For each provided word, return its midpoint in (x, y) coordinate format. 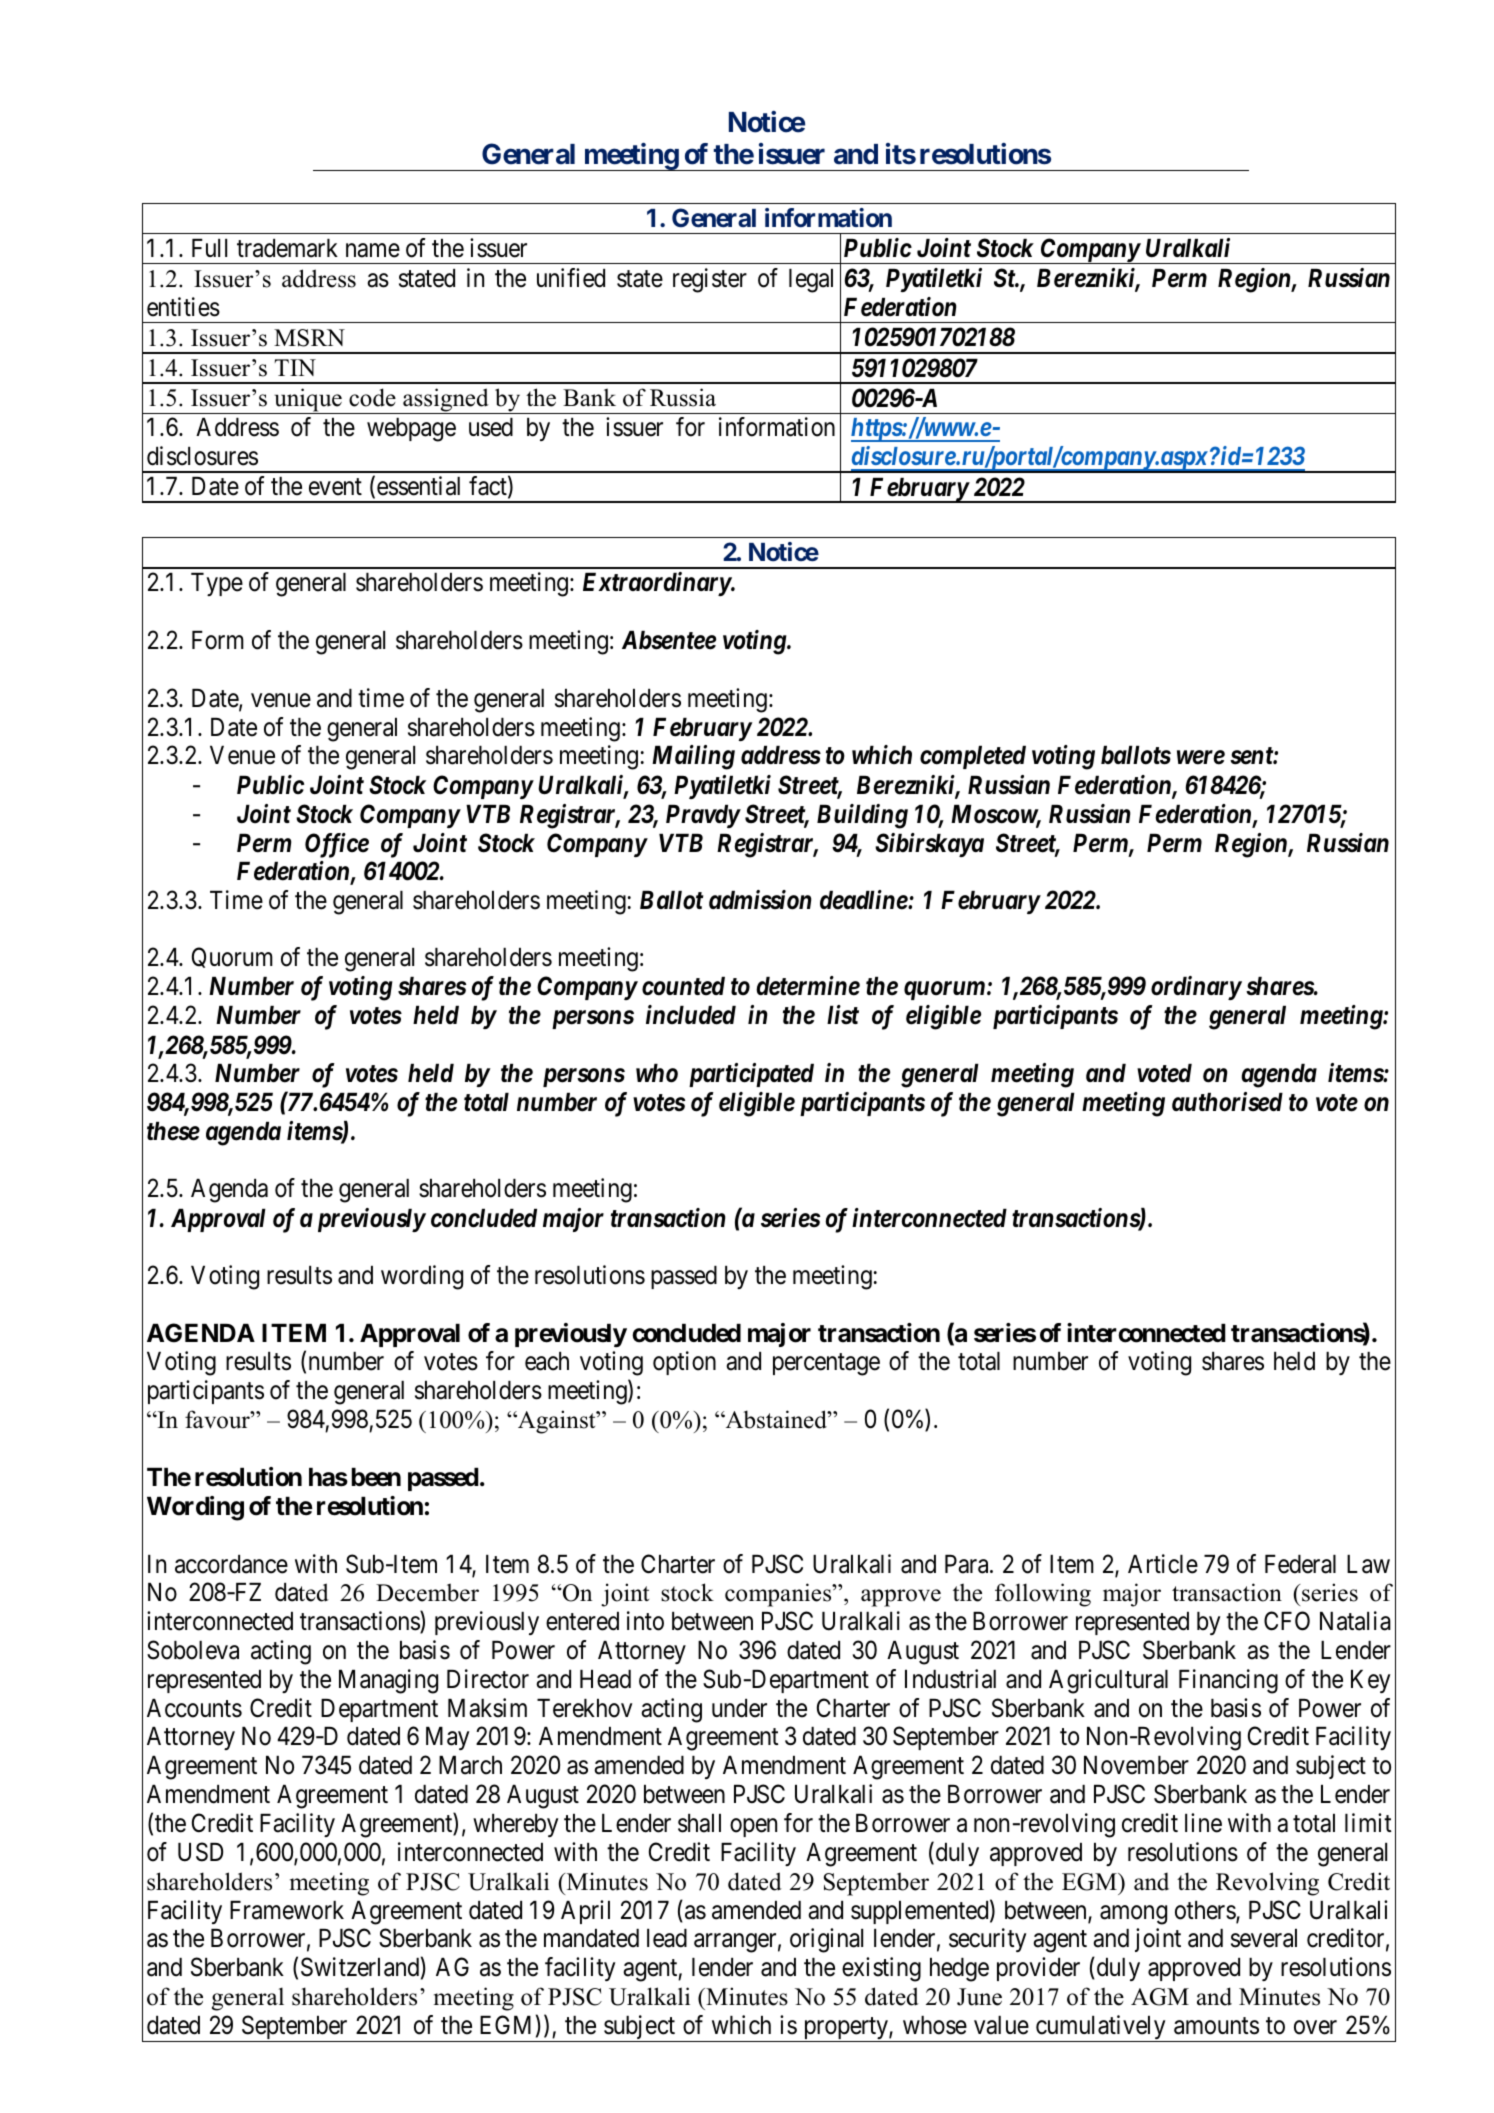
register (710, 280)
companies (779, 1595)
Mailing (693, 757)
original (826, 1940)
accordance (231, 1564)
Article (1163, 1564)
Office (337, 845)
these (173, 1131)
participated (751, 1075)
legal (811, 281)
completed (973, 757)
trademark (287, 248)
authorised (1227, 1102)
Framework (287, 1910)
